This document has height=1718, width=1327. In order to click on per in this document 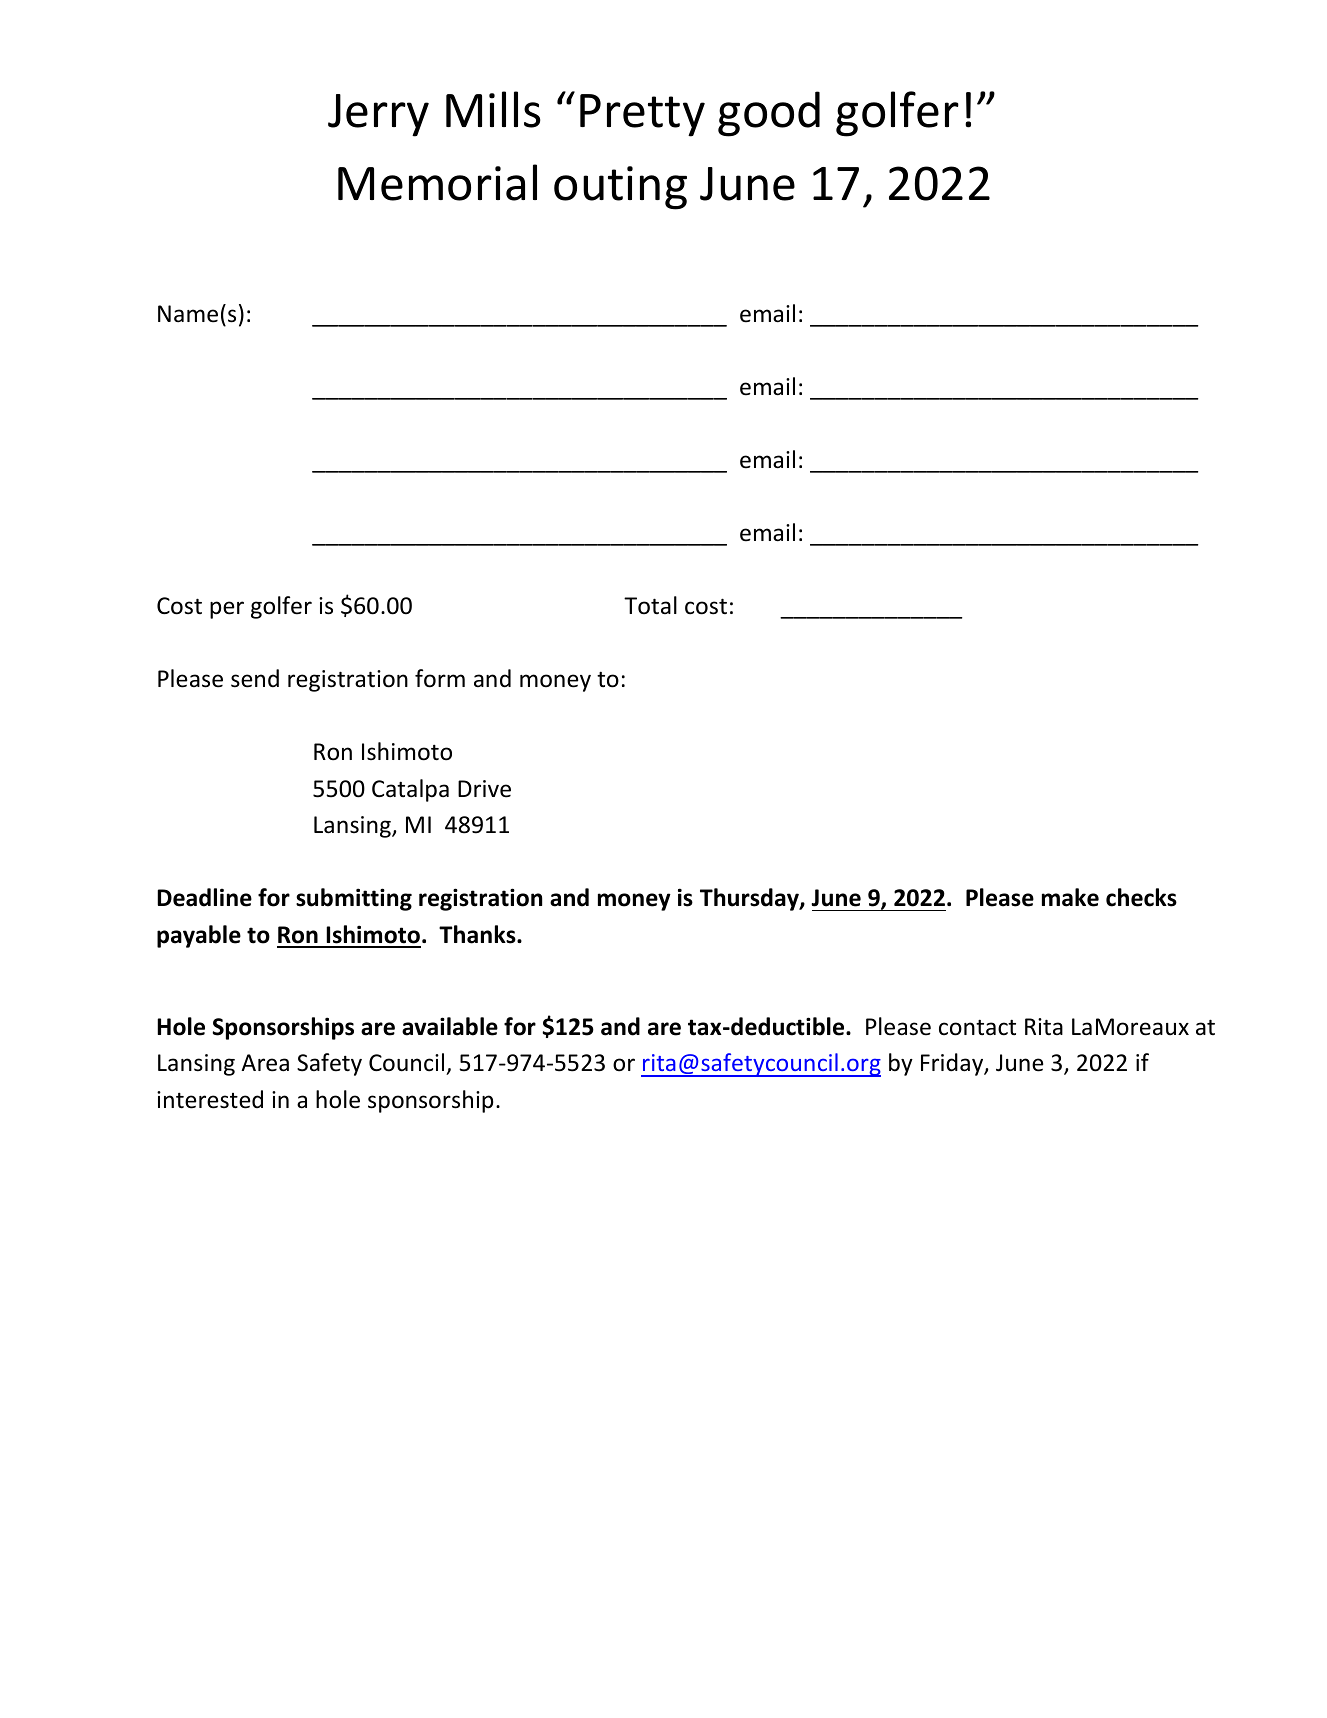, I will do `click(227, 610)`.
